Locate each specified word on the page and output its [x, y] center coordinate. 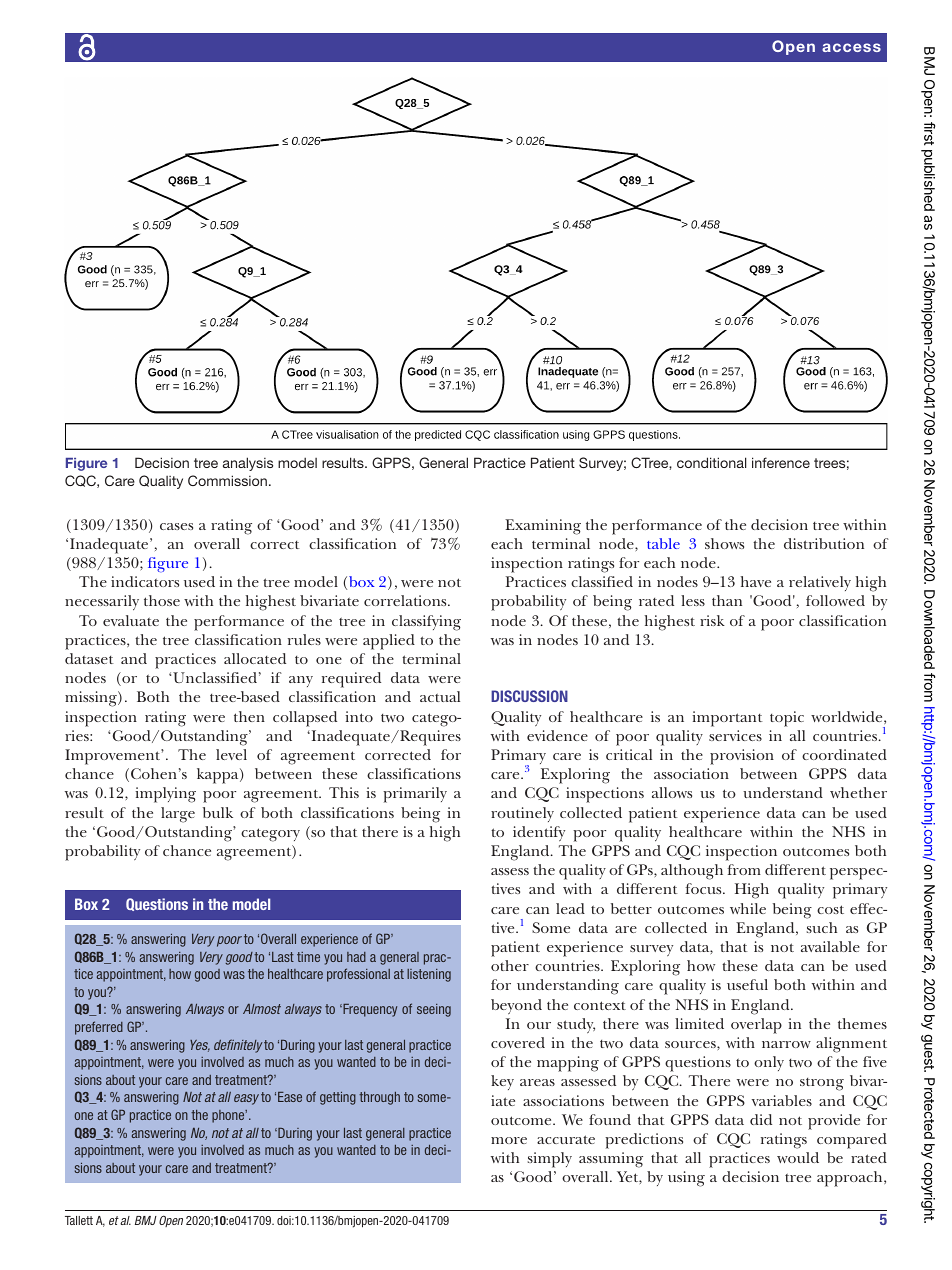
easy [246, 1099]
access [851, 47]
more [509, 1140]
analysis [248, 464]
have [756, 581]
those [162, 600]
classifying [426, 623]
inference [781, 462]
